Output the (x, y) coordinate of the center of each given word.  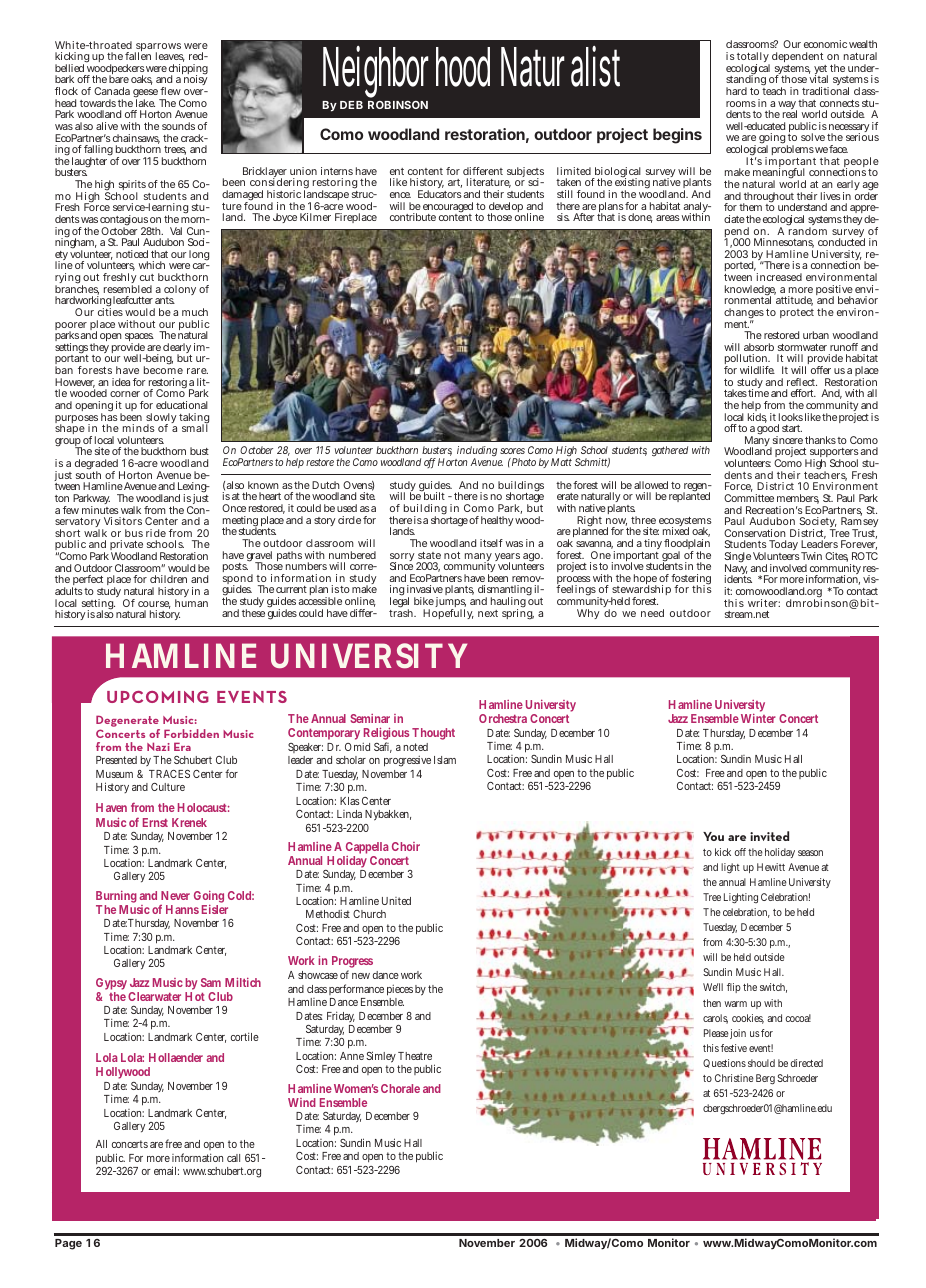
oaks (142, 80)
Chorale (400, 1088)
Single (737, 559)
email (166, 1170)
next (488, 613)
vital (818, 79)
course (154, 605)
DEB (351, 105)
